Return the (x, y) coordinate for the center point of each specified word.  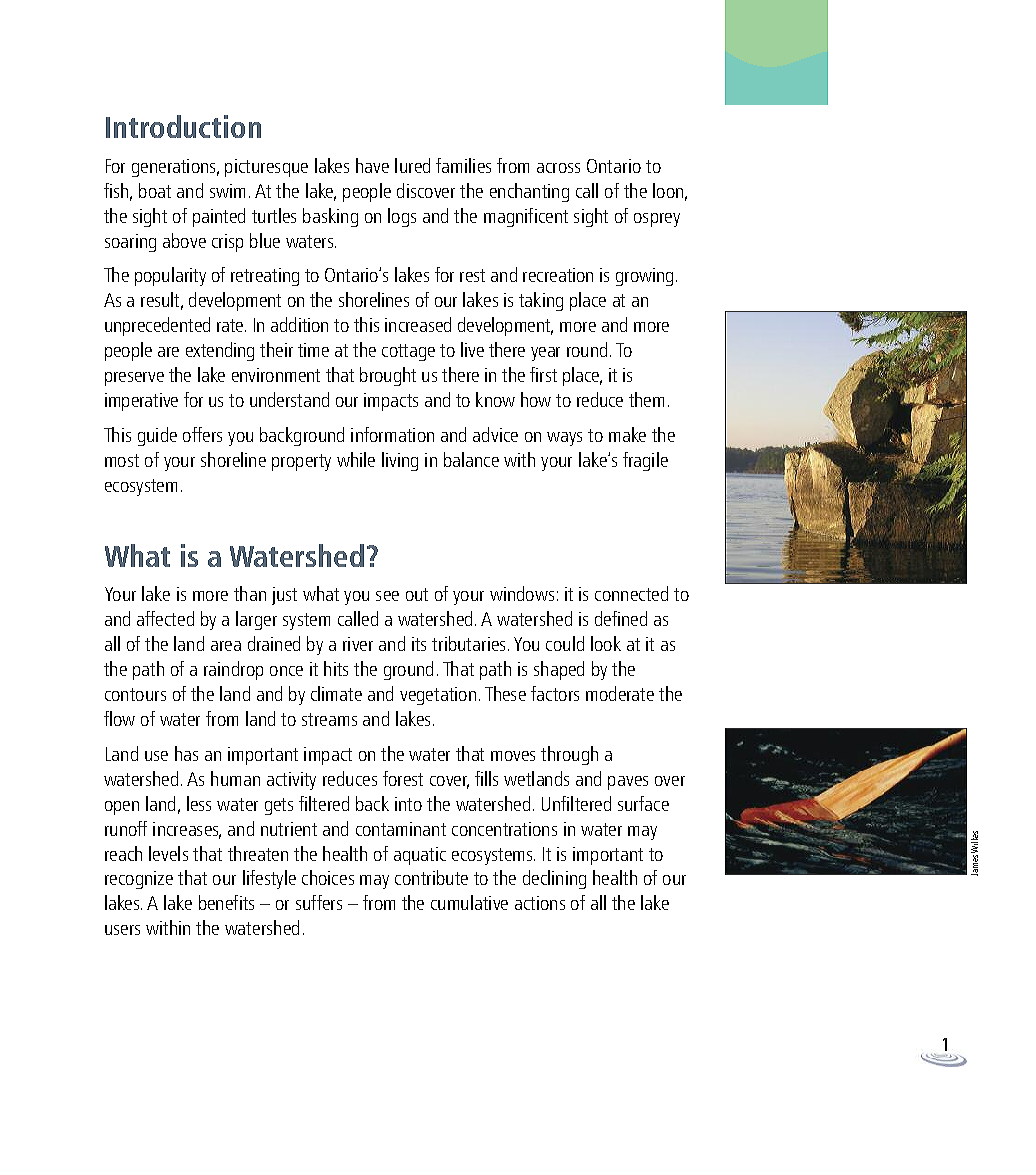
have (372, 165)
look (606, 643)
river (358, 644)
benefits (226, 902)
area (226, 646)
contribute (431, 877)
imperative (141, 402)
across (558, 168)
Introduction (183, 126)
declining (554, 879)
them (646, 399)
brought (388, 376)
